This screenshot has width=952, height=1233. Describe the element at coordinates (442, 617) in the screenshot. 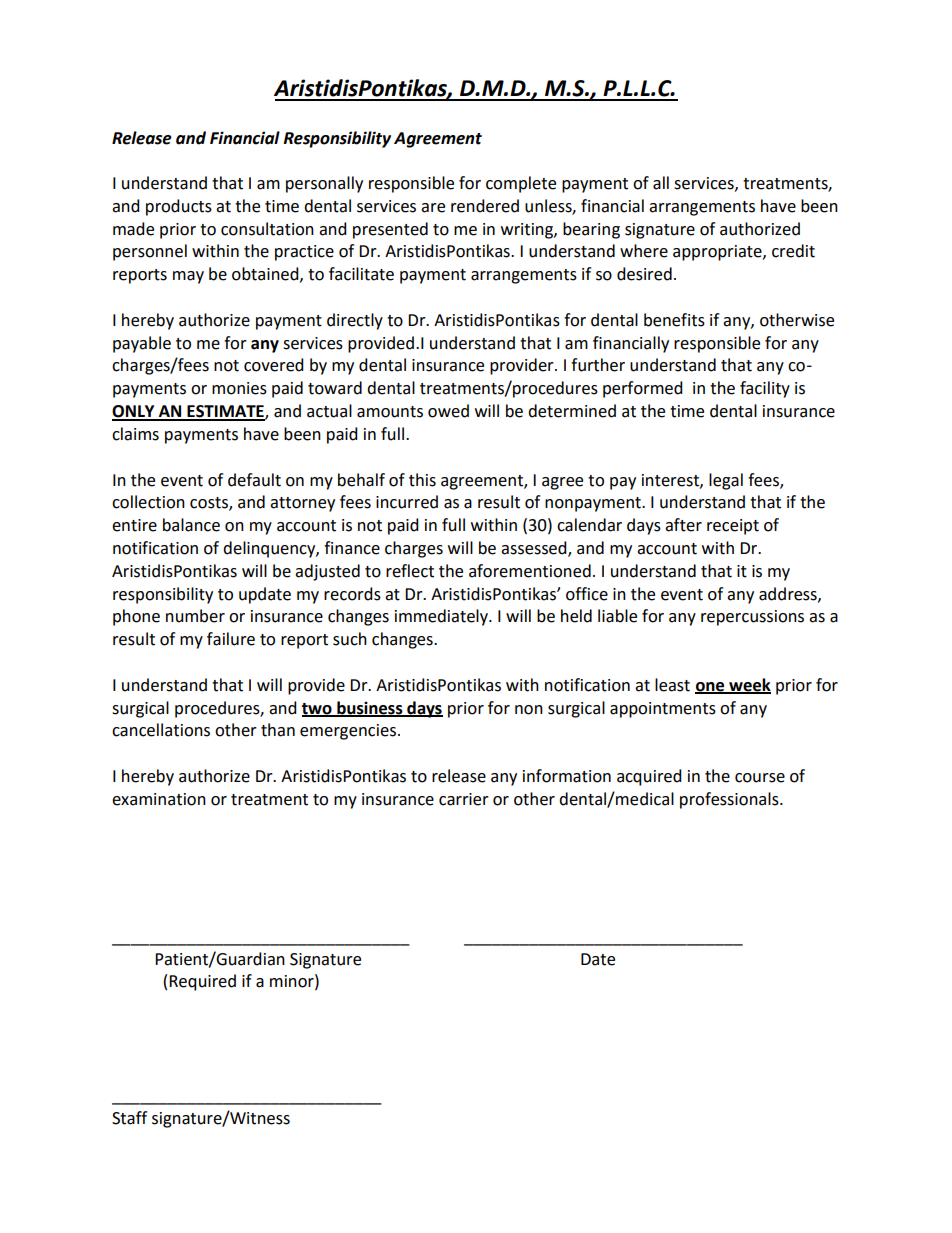

I see `immediately` at that location.
